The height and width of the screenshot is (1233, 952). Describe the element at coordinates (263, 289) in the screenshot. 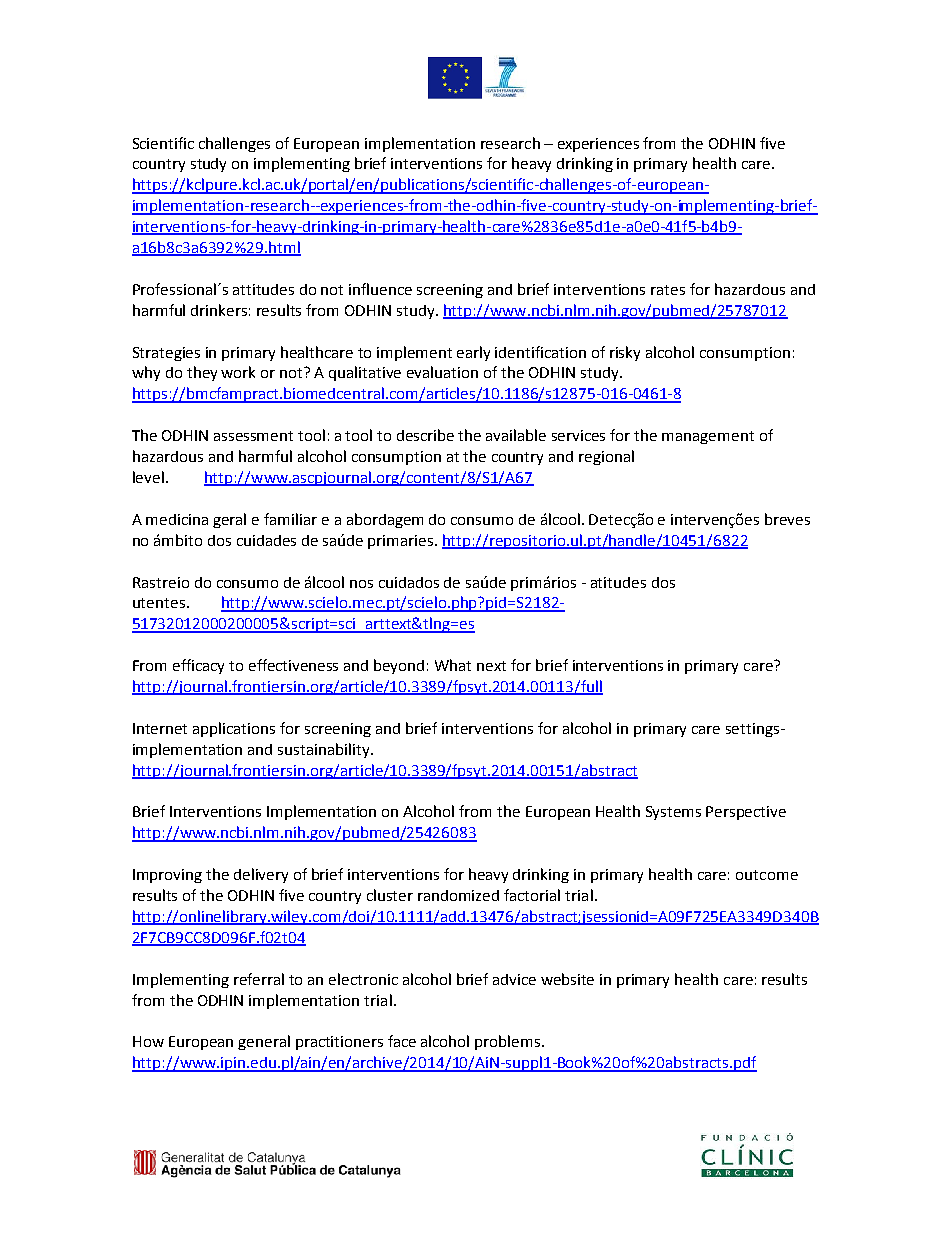

I see `attitudes` at that location.
